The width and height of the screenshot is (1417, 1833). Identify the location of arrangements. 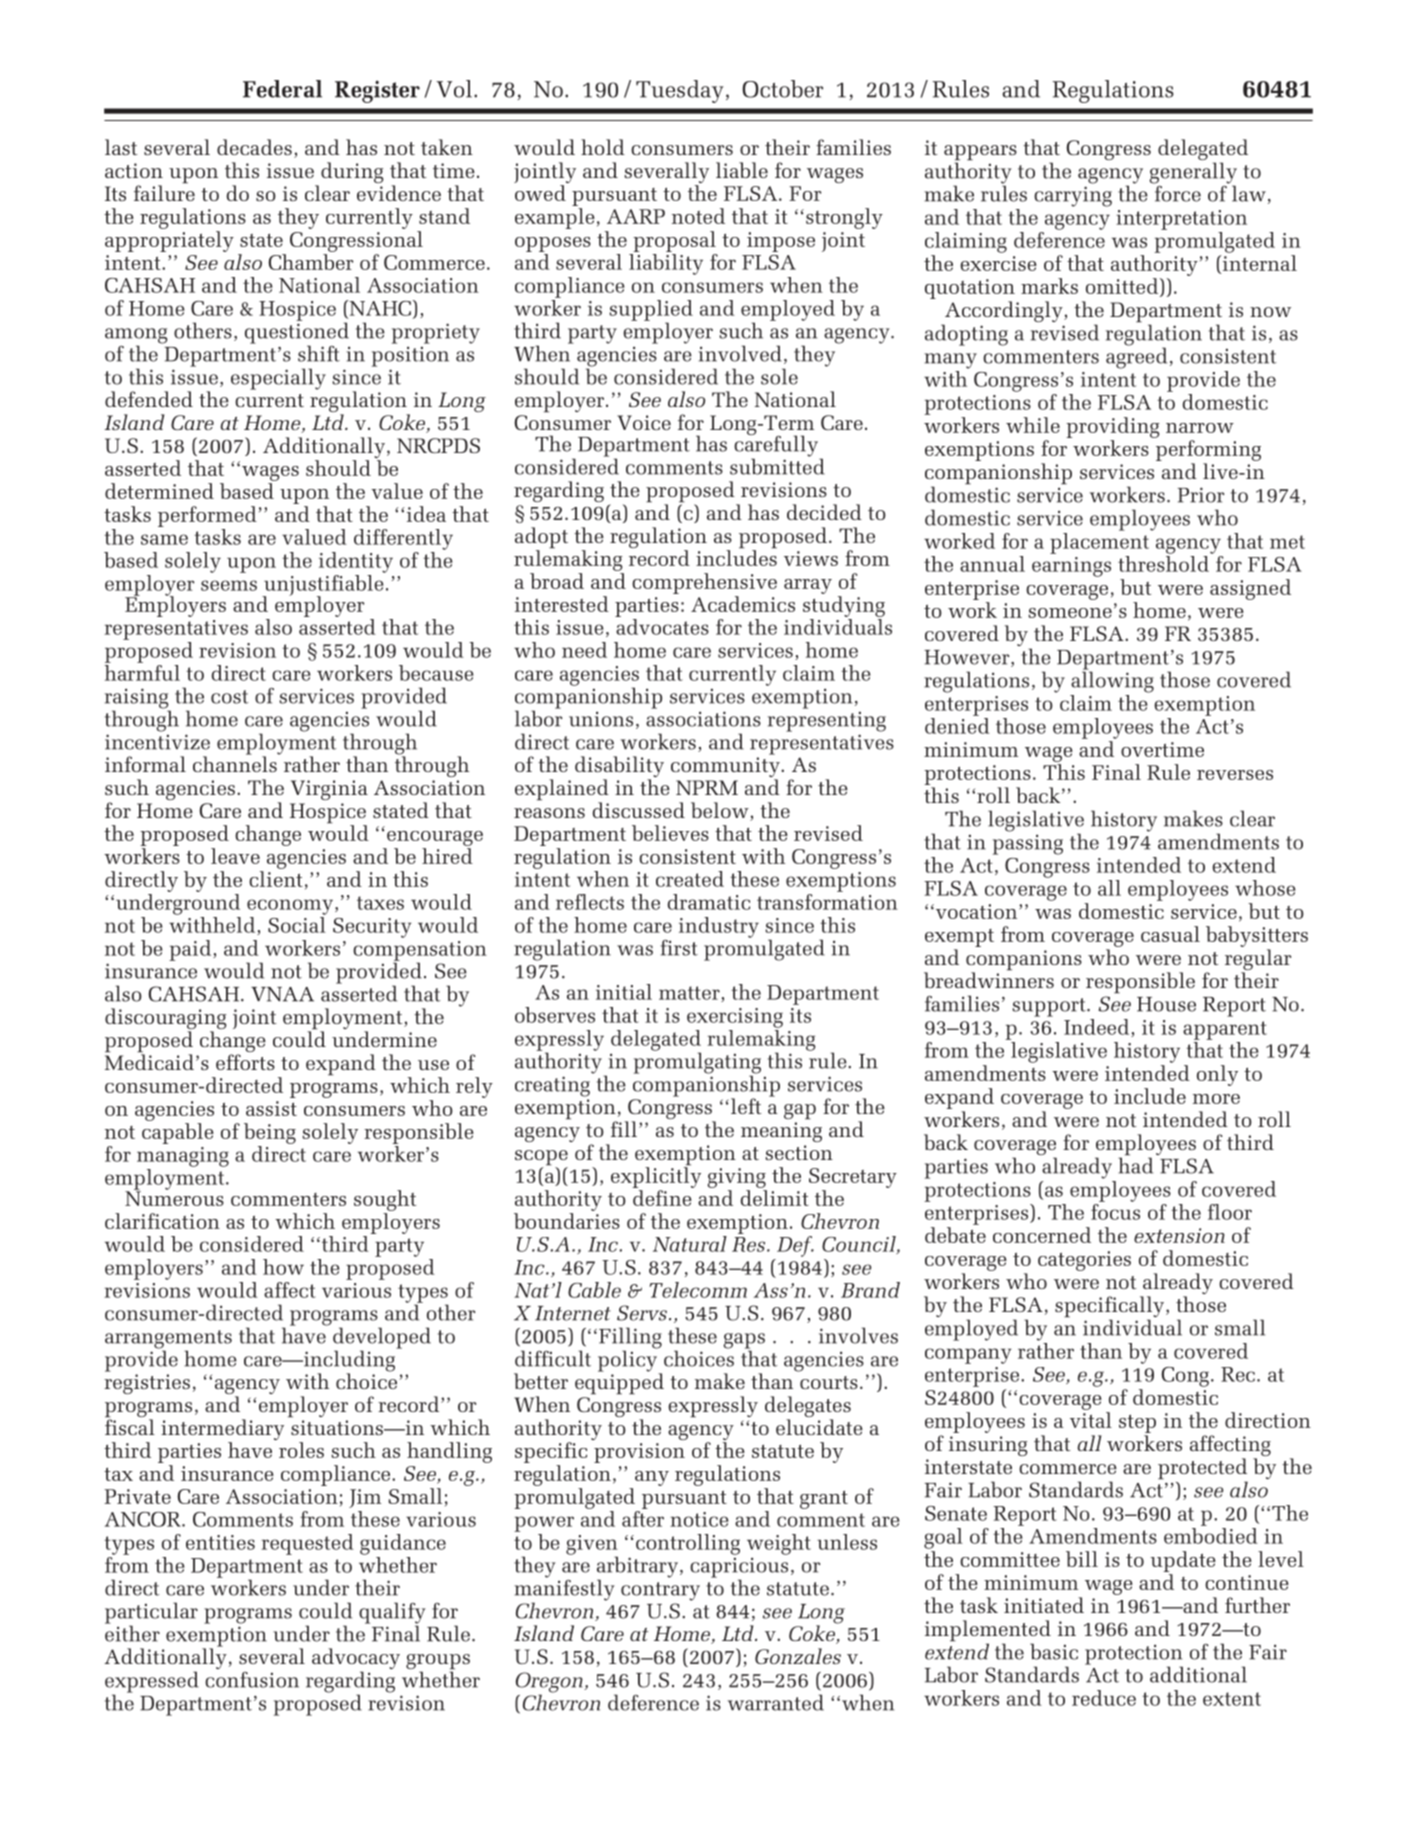
(168, 1340).
